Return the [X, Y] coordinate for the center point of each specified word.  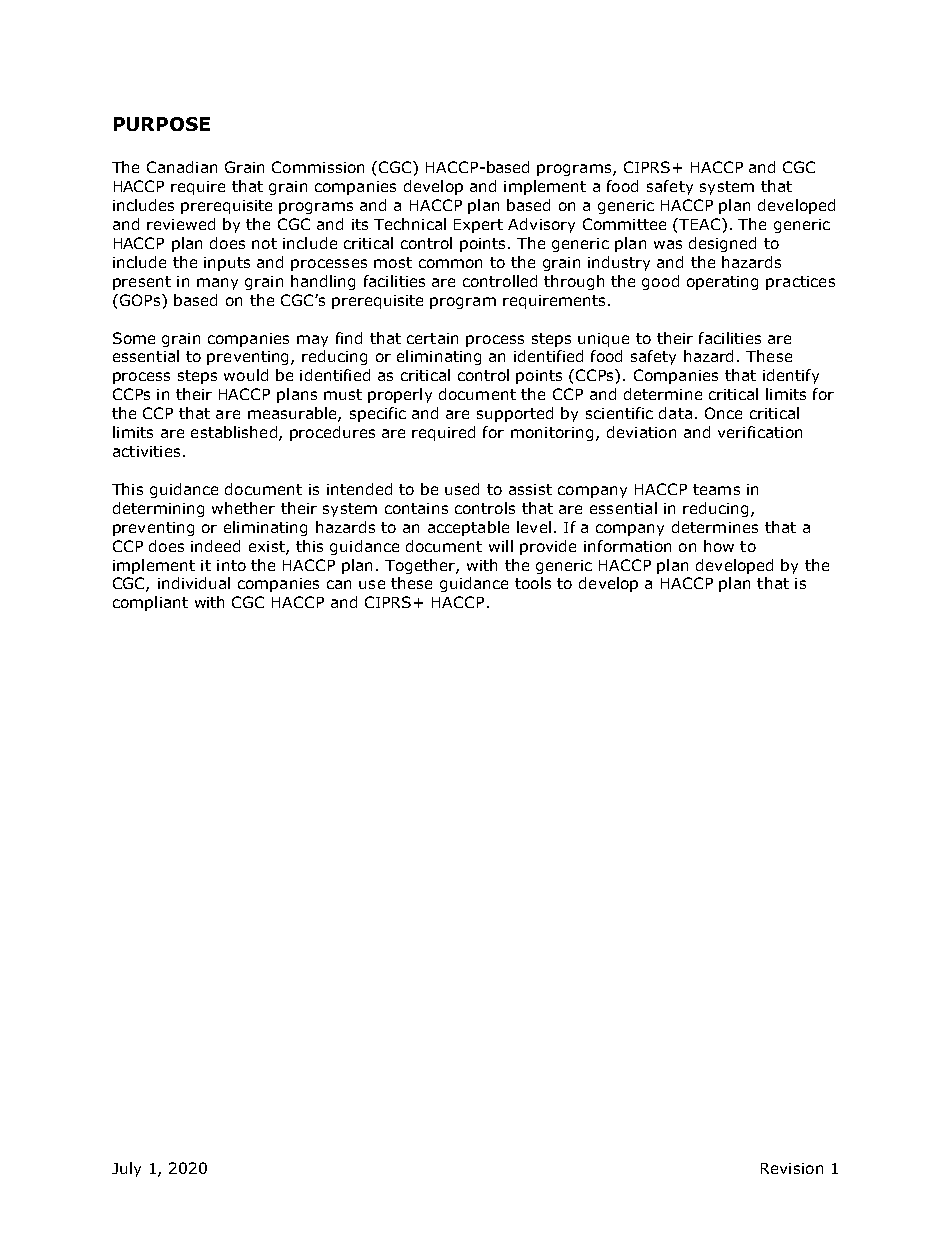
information [627, 546]
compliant [150, 603]
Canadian [182, 167]
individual [194, 583]
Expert [478, 226]
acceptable [468, 528]
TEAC [701, 224]
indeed [215, 546]
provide [548, 547]
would [246, 375]
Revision [792, 1168]
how [719, 546]
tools [533, 583]
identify [791, 376]
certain [432, 338]
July [126, 1169]
